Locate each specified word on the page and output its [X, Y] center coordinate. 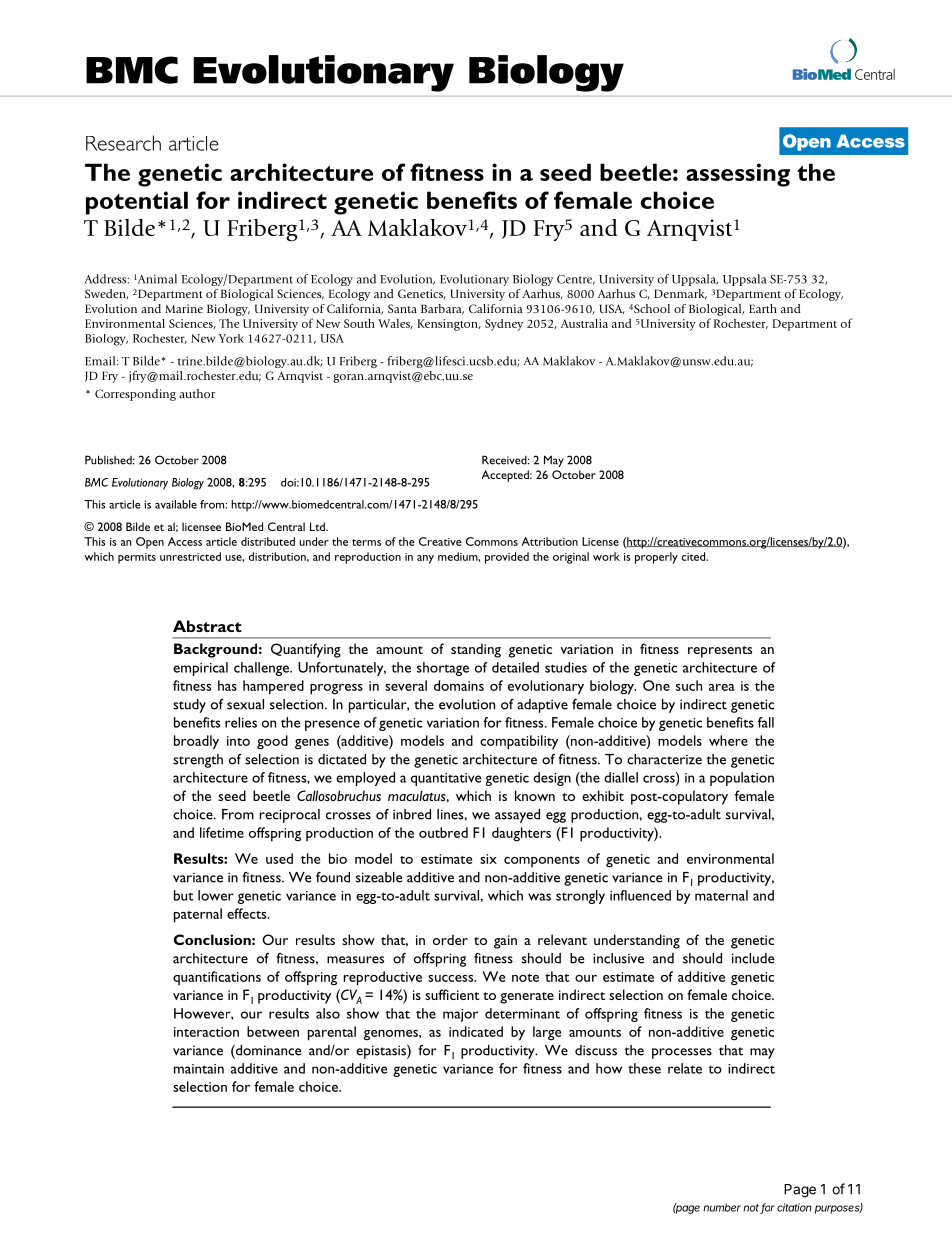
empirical [200, 669]
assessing [738, 175]
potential [137, 203]
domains [459, 685]
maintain [199, 1069]
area [722, 687]
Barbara [442, 309]
